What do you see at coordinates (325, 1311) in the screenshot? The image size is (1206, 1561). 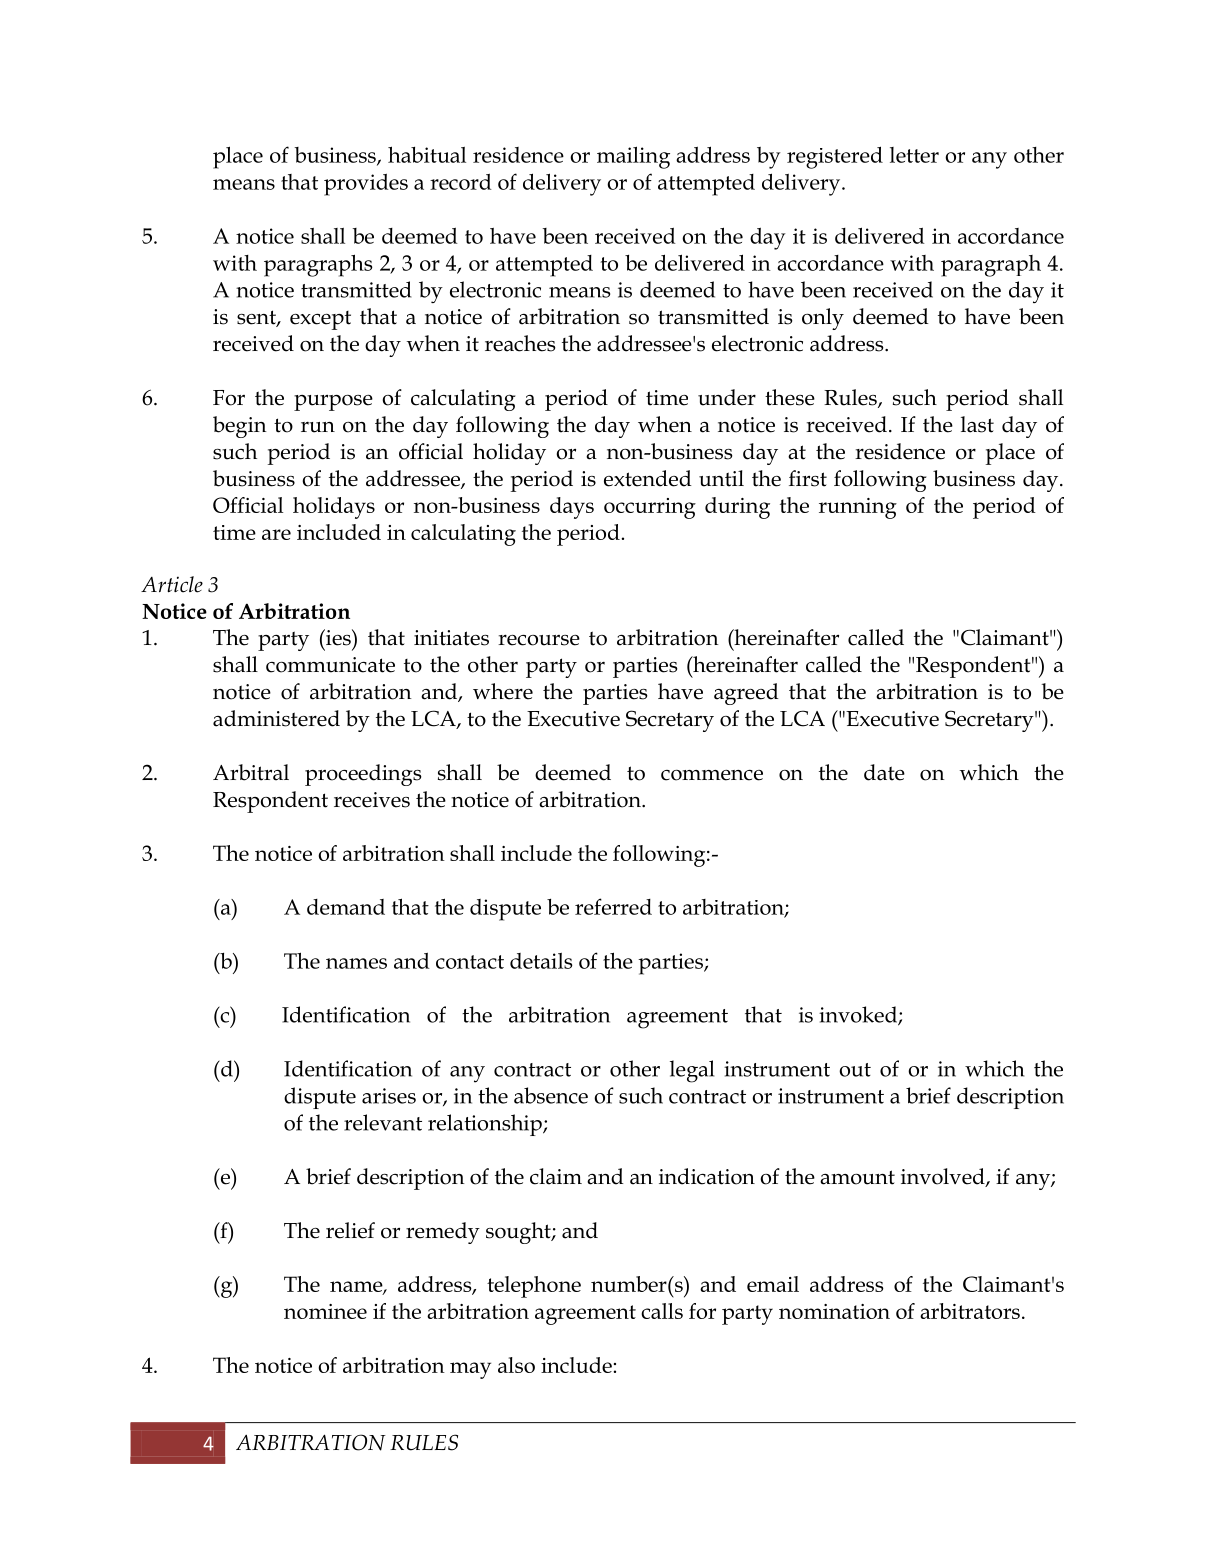 I see `nominee` at bounding box center [325, 1311].
